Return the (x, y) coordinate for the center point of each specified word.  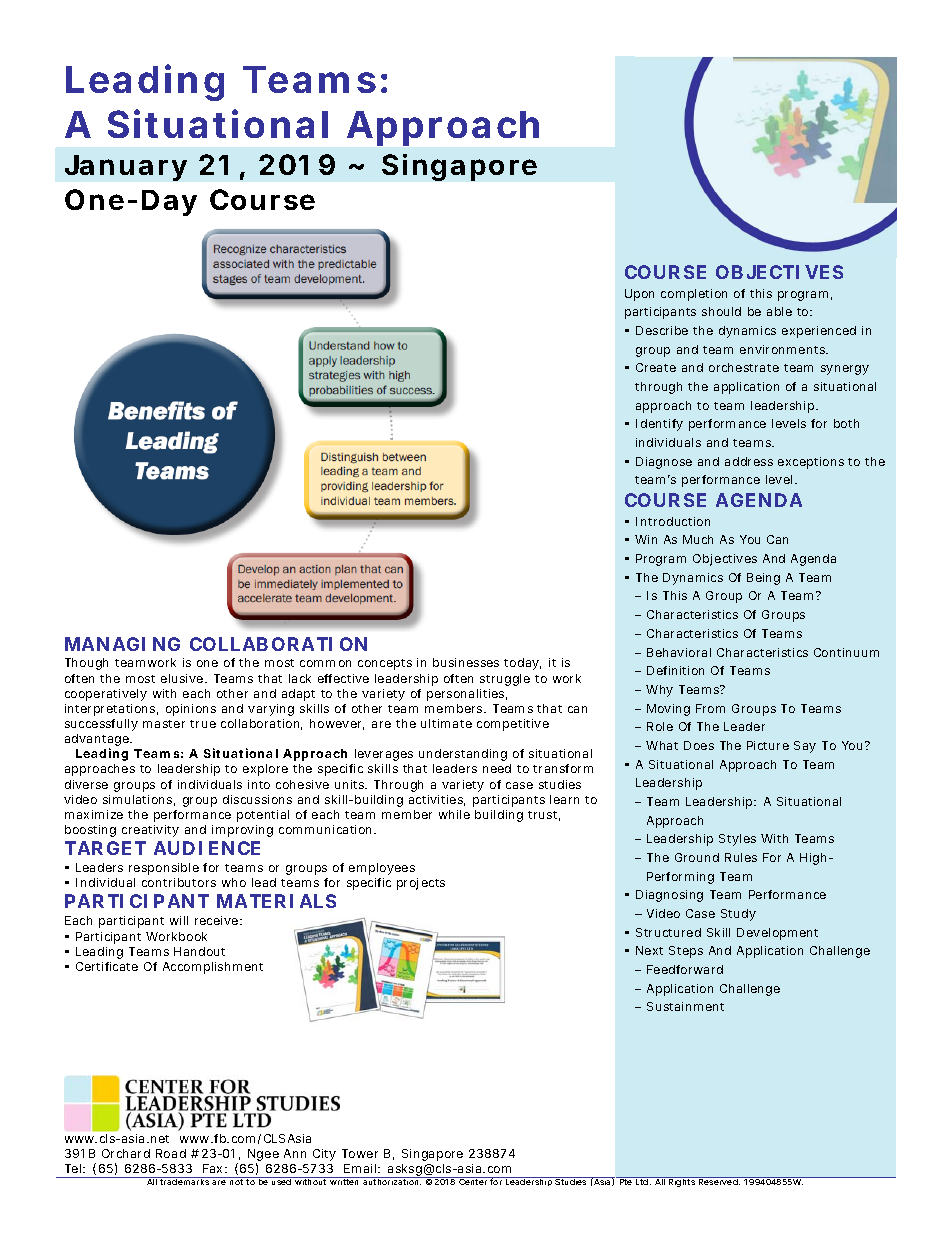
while (454, 814)
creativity (150, 831)
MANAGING (122, 644)
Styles (737, 840)
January (126, 168)
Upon (639, 295)
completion (694, 295)
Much (698, 539)
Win (646, 539)
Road (171, 1153)
